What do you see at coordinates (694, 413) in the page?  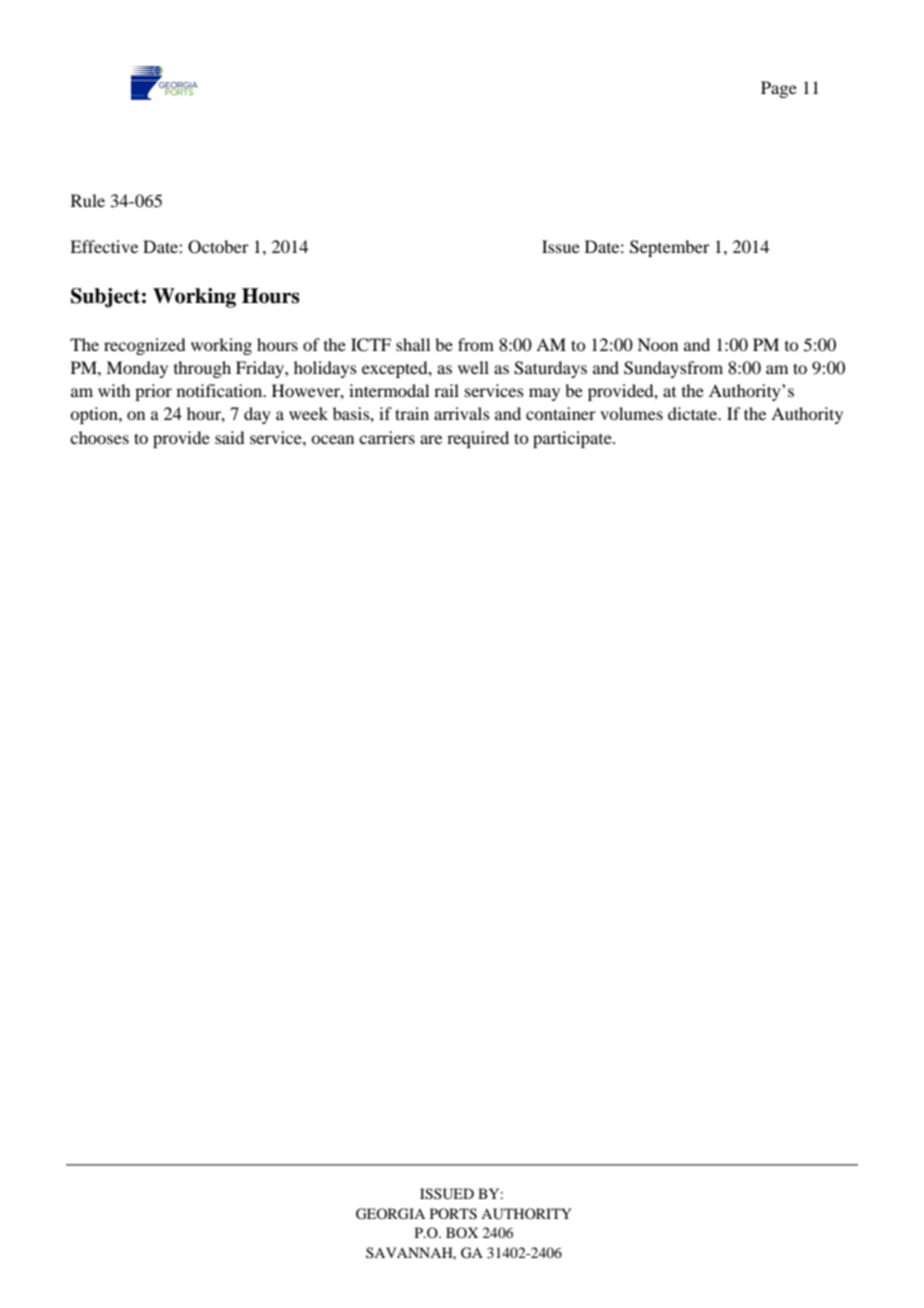 I see `dictate` at bounding box center [694, 413].
